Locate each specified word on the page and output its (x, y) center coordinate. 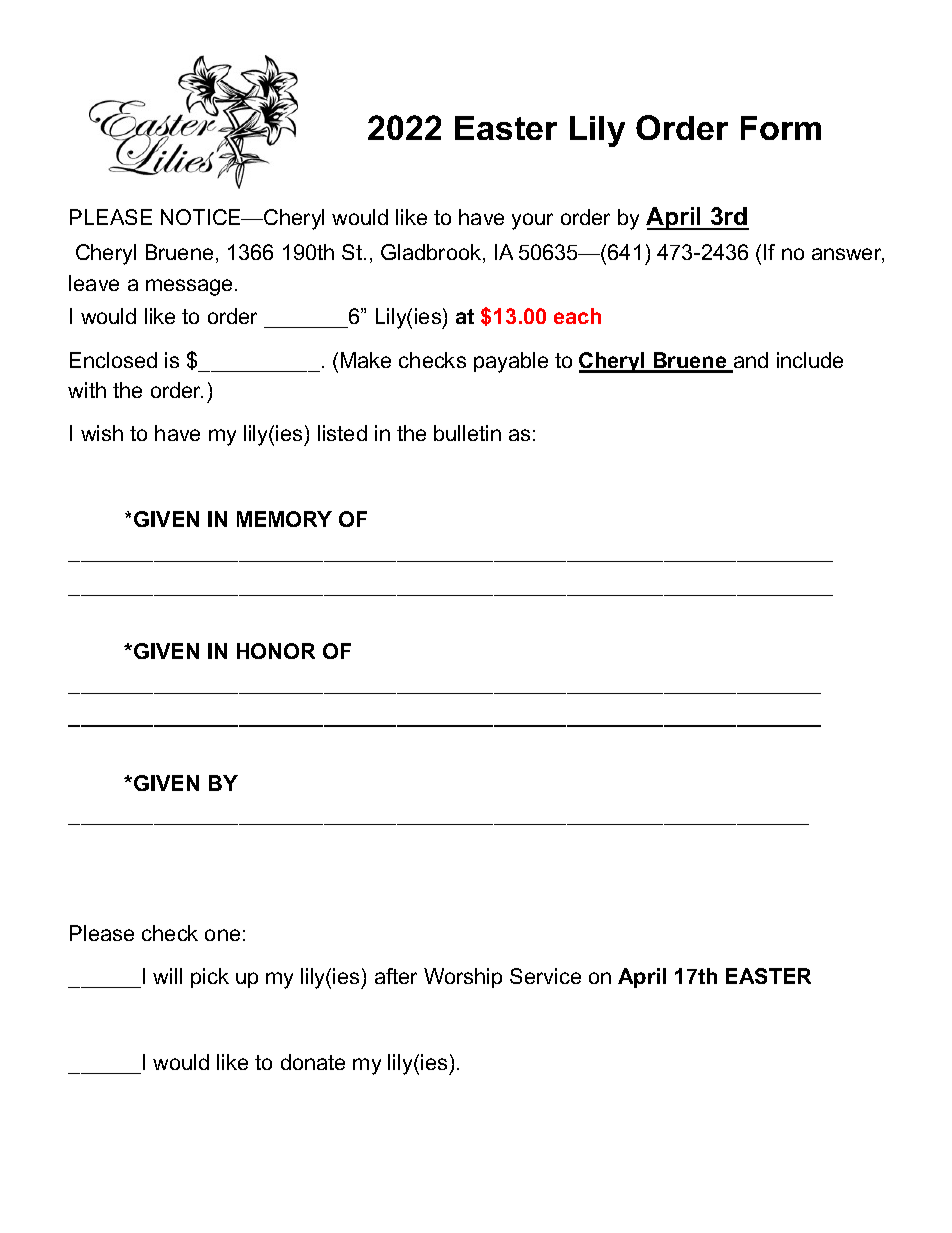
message (191, 287)
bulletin (467, 433)
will (167, 976)
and (750, 361)
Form (781, 128)
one (222, 935)
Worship (463, 978)
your (532, 221)
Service (545, 976)
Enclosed (113, 360)
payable (511, 362)
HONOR (276, 651)
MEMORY (284, 519)
